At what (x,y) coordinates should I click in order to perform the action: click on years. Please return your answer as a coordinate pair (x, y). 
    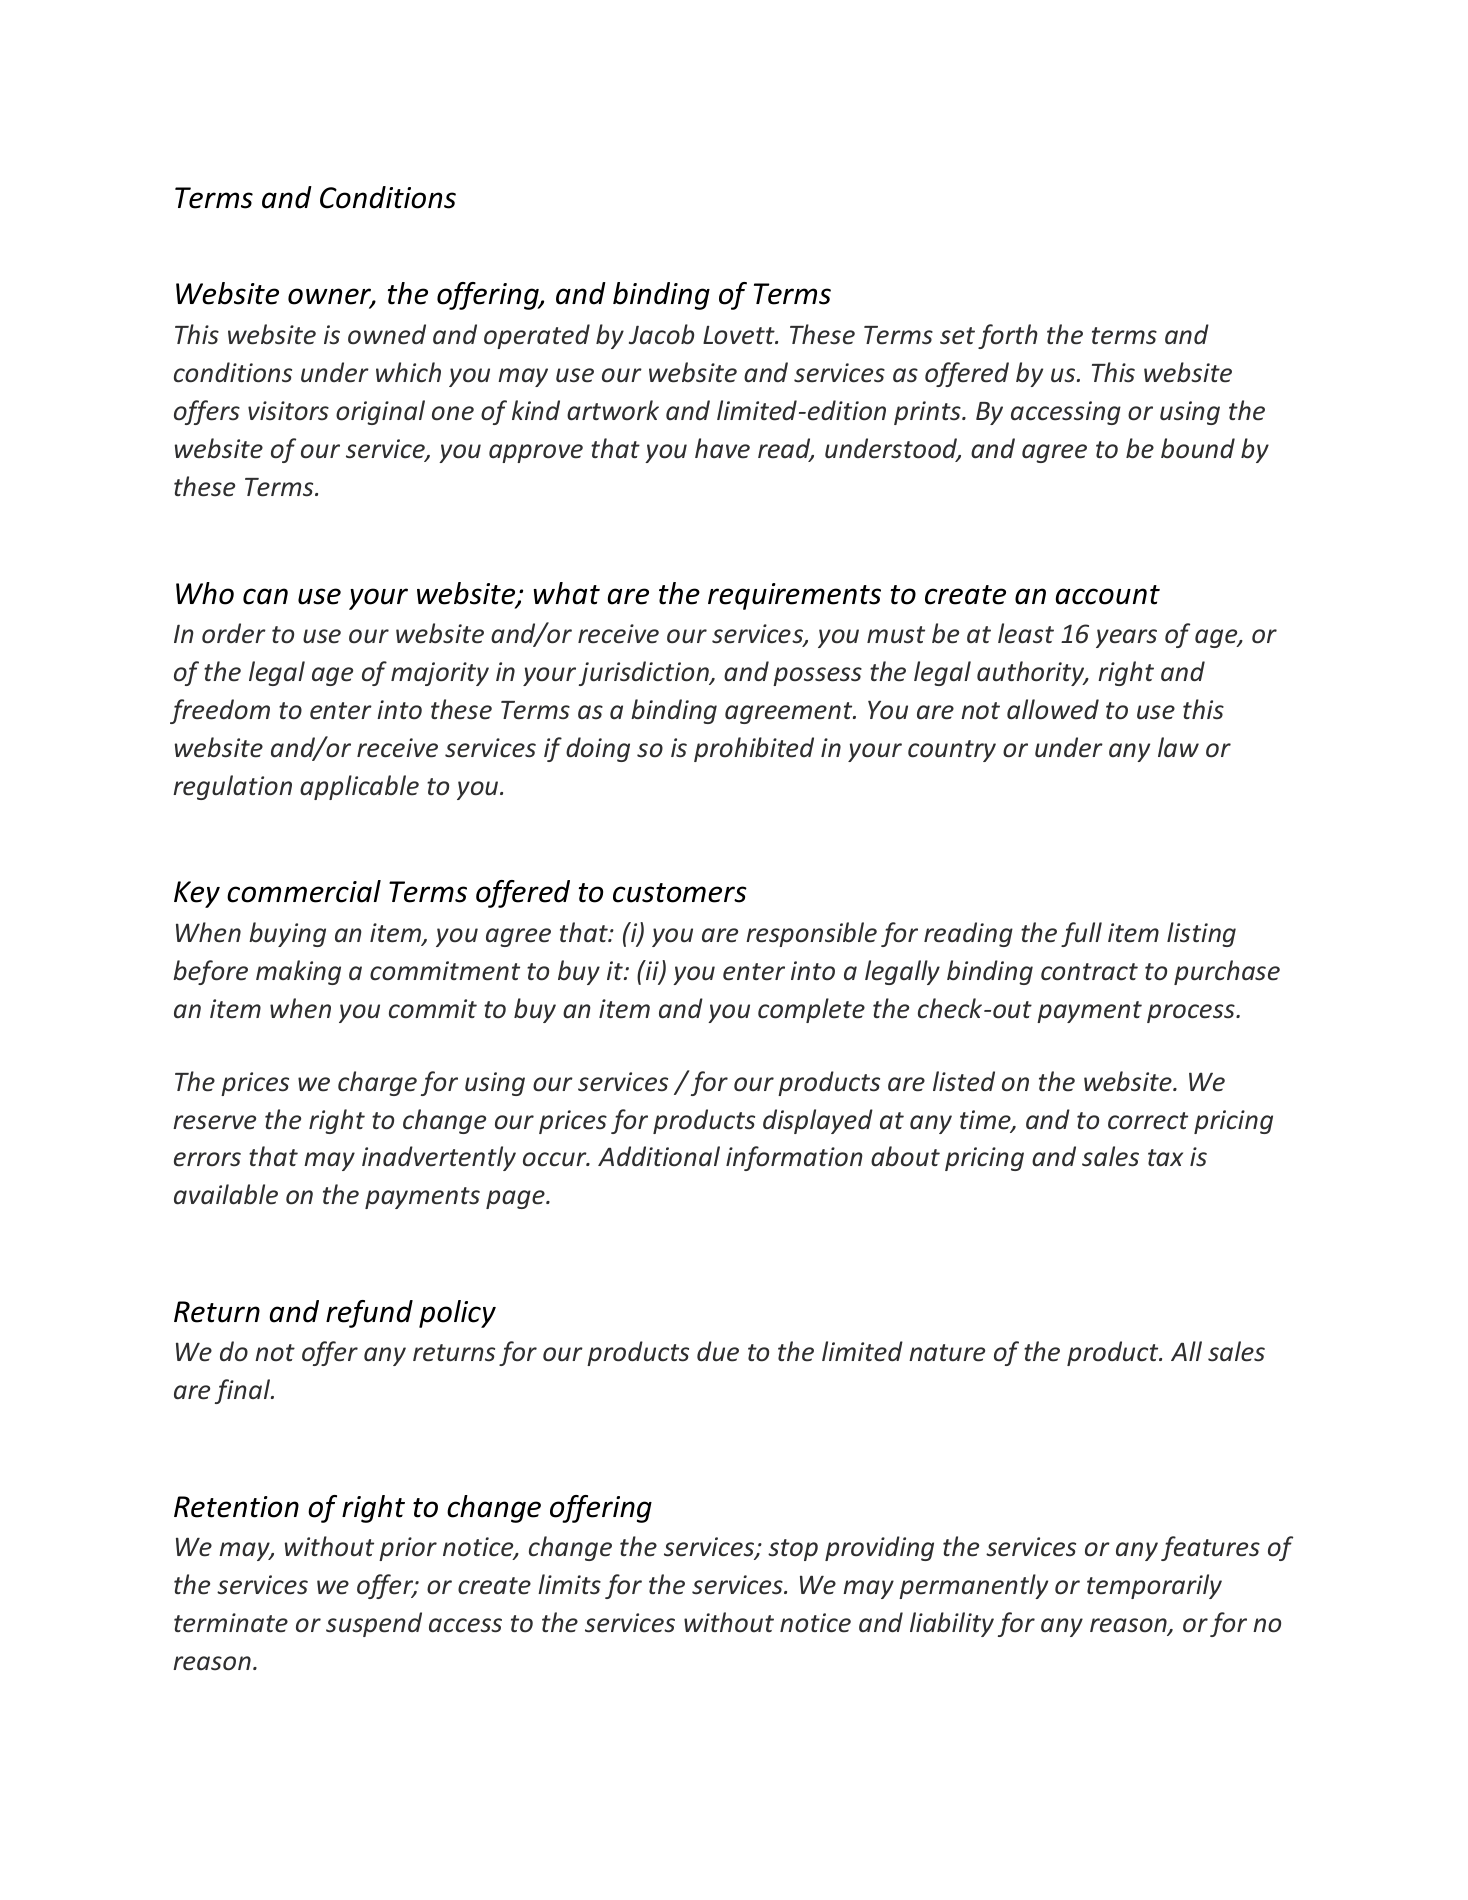
    Looking at the image, I should click on (1126, 638).
